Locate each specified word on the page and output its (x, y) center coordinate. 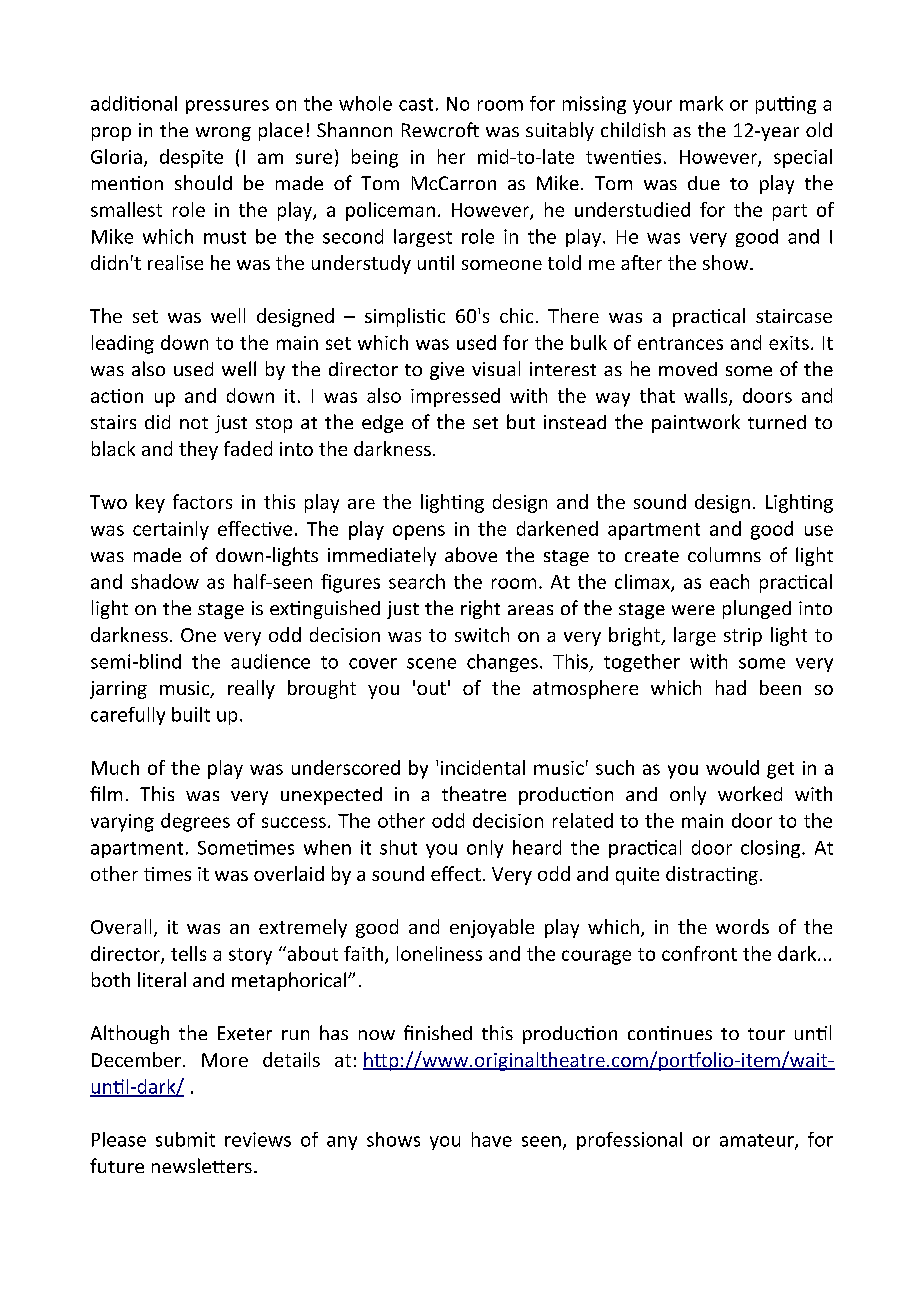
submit (185, 1139)
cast (416, 104)
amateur (758, 1141)
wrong (223, 134)
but (521, 421)
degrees (195, 822)
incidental (483, 767)
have (492, 1139)
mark (701, 103)
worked (750, 793)
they (198, 450)
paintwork (696, 423)
